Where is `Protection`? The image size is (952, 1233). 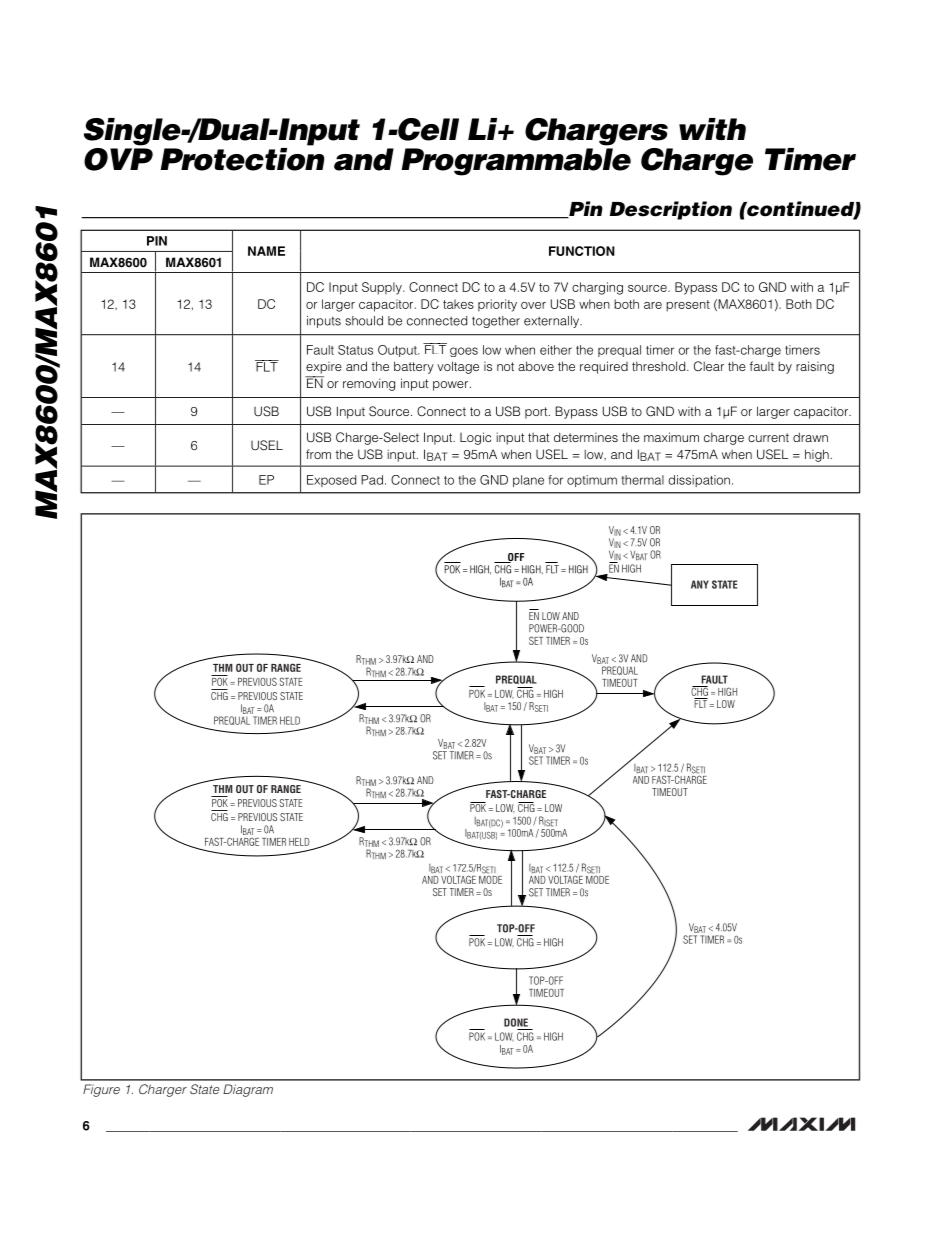 Protection is located at coordinates (242, 158).
